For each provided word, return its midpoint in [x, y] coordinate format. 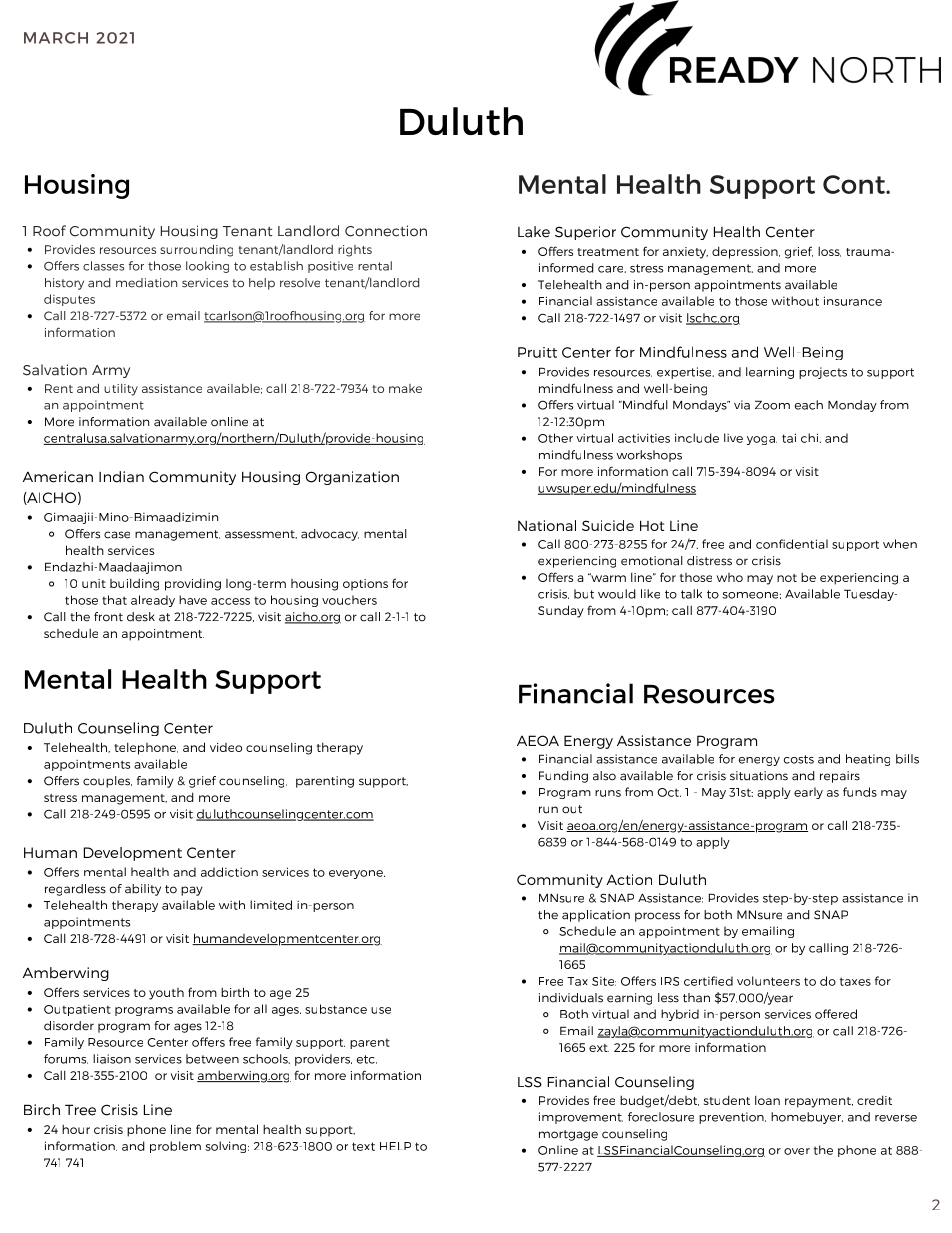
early [808, 793]
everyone [357, 874]
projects [823, 373]
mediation [146, 283]
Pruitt [537, 352]
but [584, 594]
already [153, 601]
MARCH [56, 38]
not [787, 578]
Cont [855, 184]
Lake [534, 232]
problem [175, 1147]
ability [143, 890]
